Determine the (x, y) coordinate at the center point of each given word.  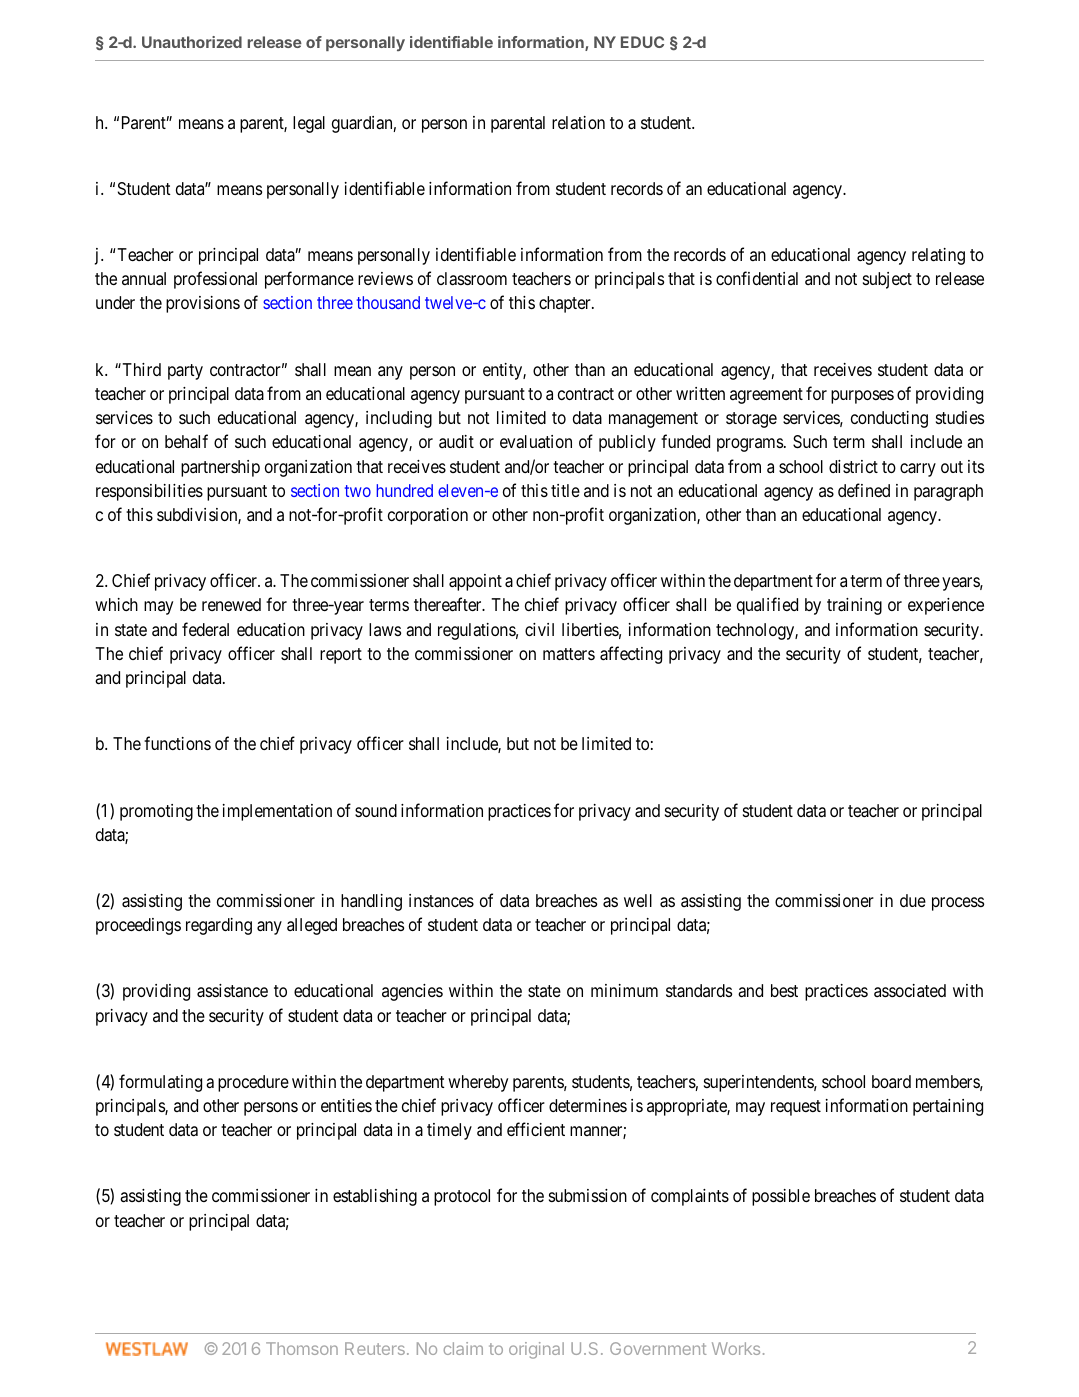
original (536, 1350)
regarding (219, 926)
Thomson (302, 1348)
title (565, 490)
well (638, 900)
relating (938, 256)
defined (864, 490)
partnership (220, 468)
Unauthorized (192, 42)
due (913, 900)
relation (578, 123)
